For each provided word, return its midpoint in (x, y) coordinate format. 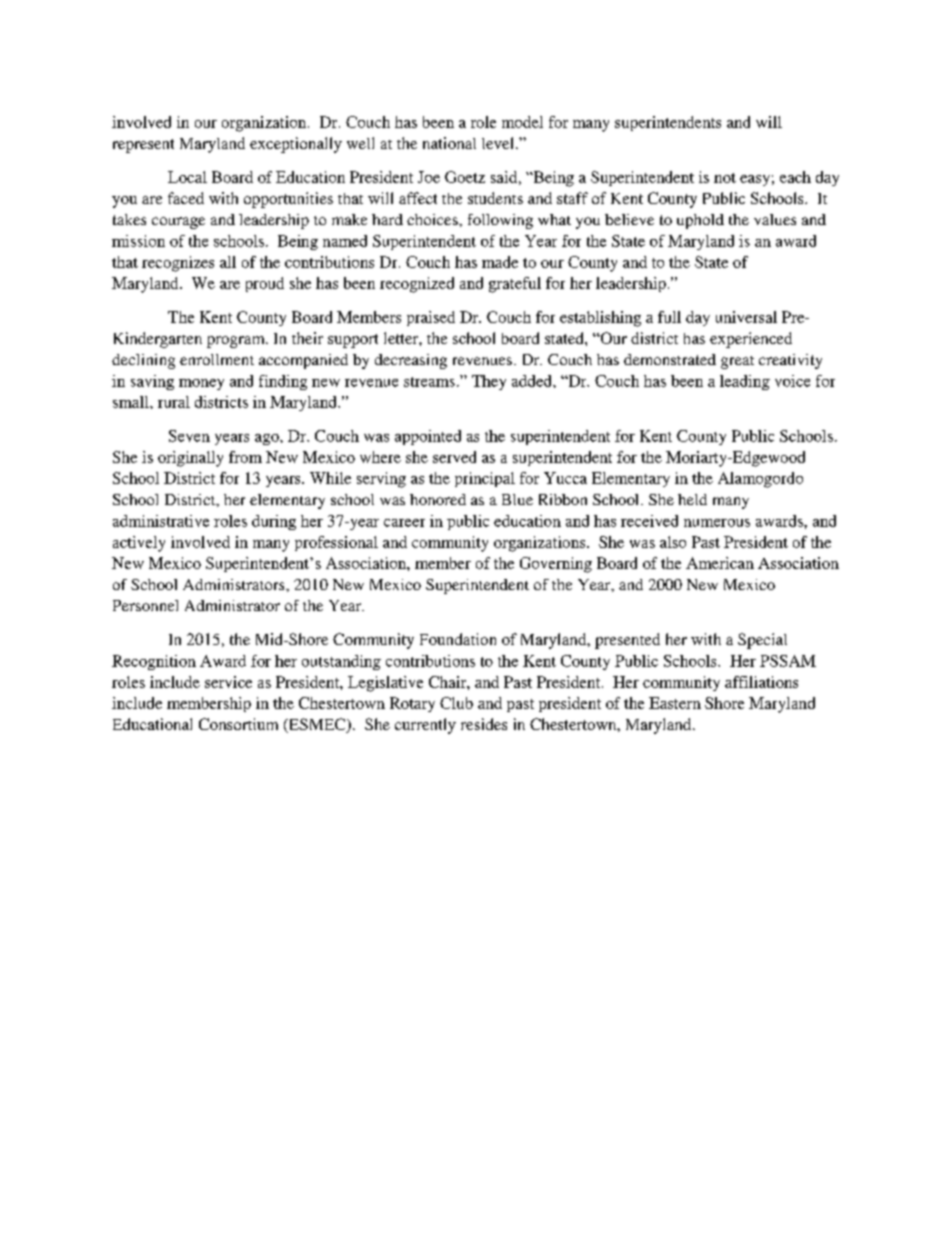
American (720, 563)
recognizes (178, 264)
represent (143, 146)
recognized (417, 285)
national (449, 143)
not (725, 178)
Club (456, 703)
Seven (189, 436)
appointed (428, 437)
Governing (556, 565)
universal (746, 317)
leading (745, 382)
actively (139, 544)
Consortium (238, 724)
